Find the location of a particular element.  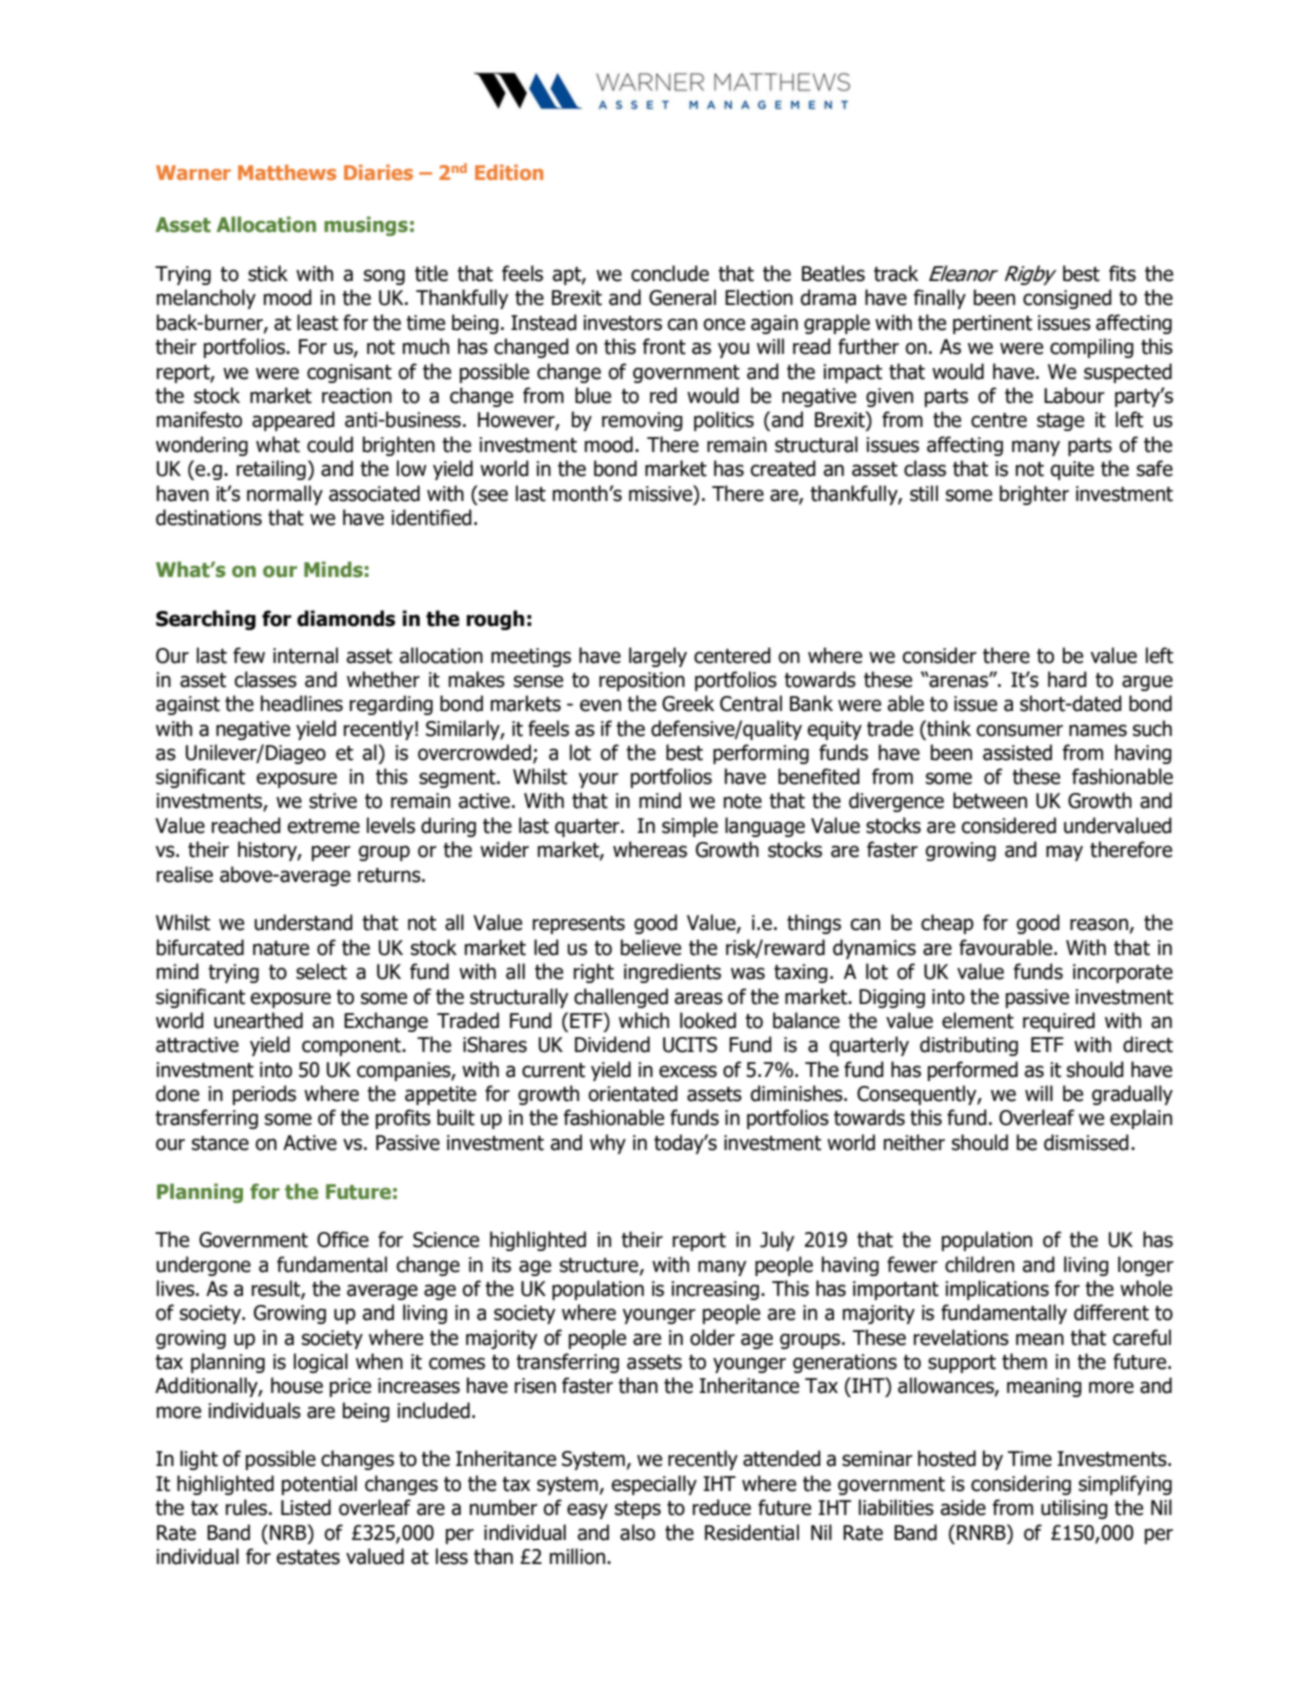

hard is located at coordinates (1067, 679).
